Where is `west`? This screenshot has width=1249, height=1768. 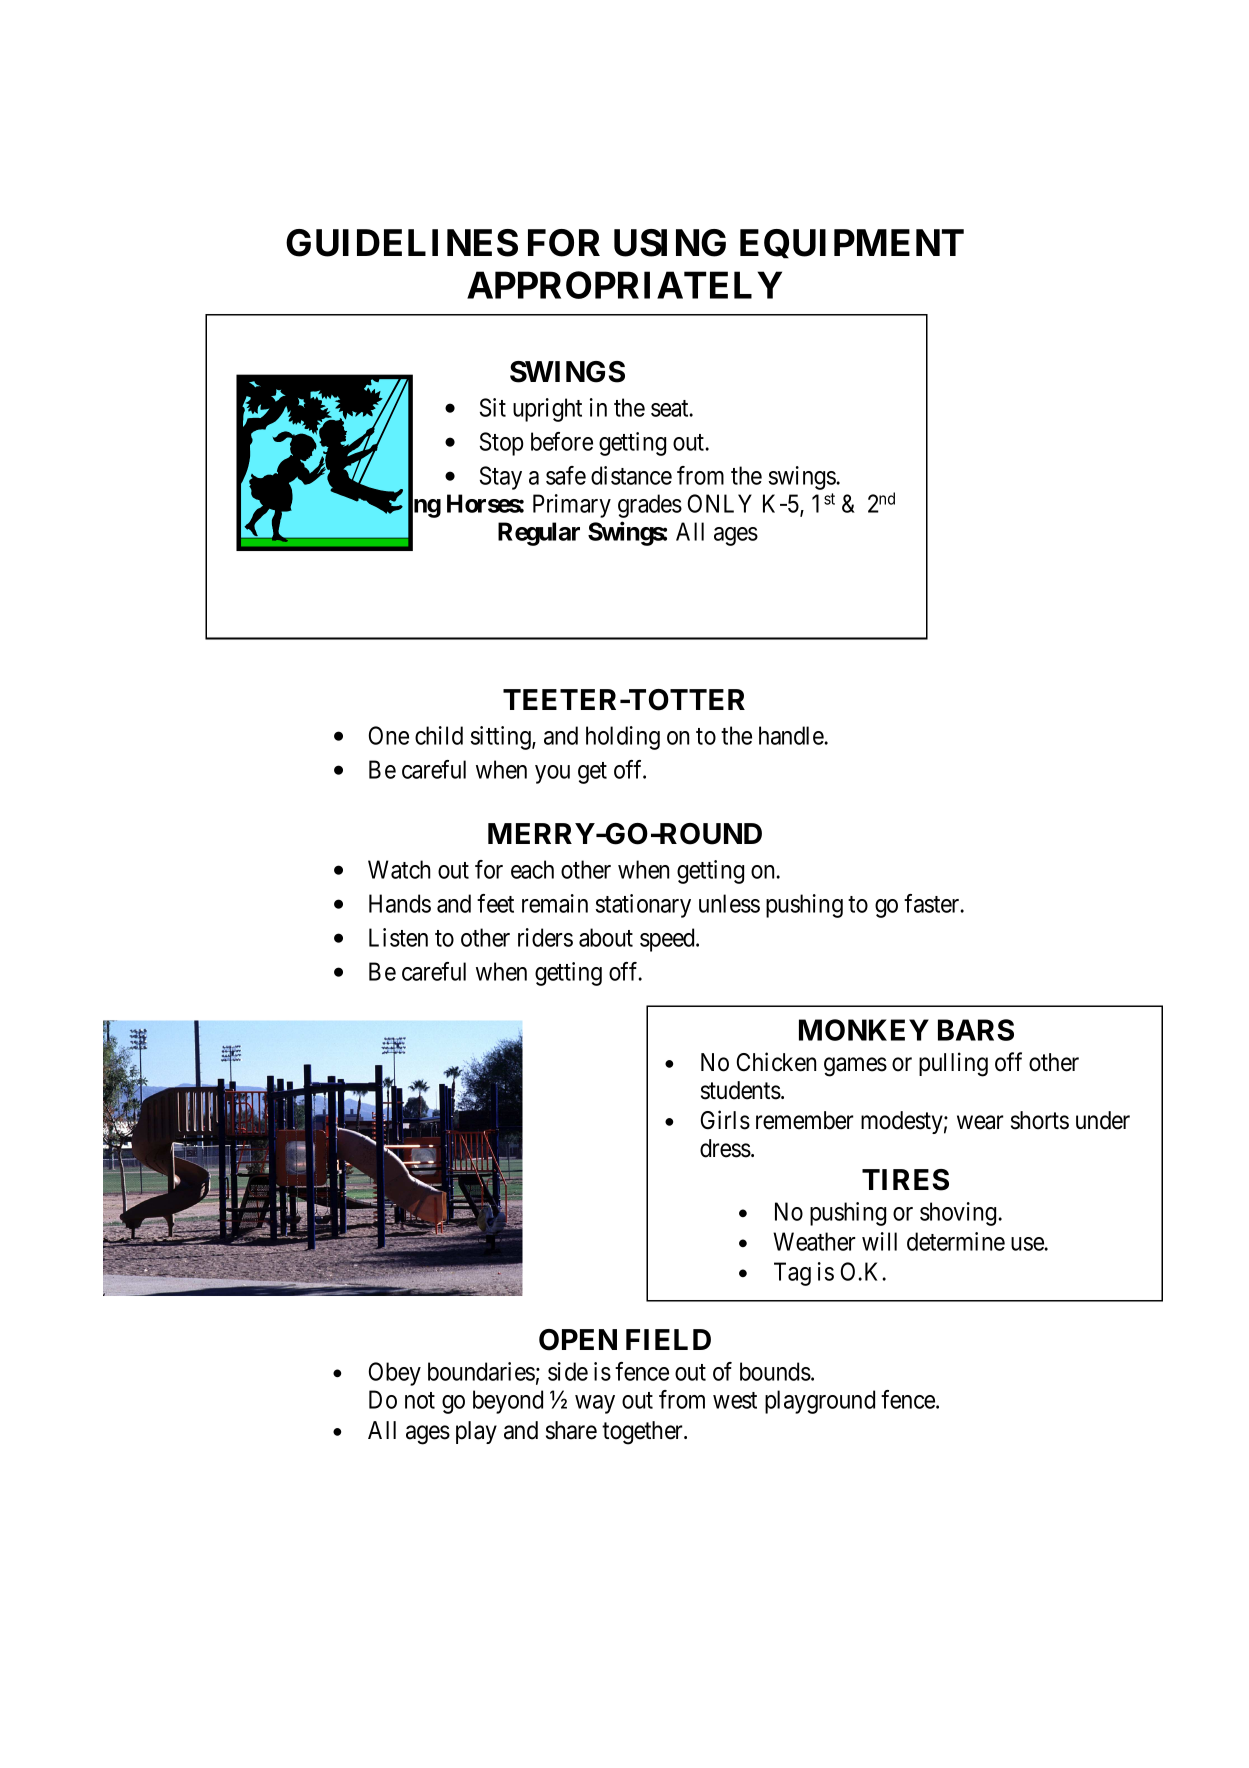
west is located at coordinates (735, 1400).
